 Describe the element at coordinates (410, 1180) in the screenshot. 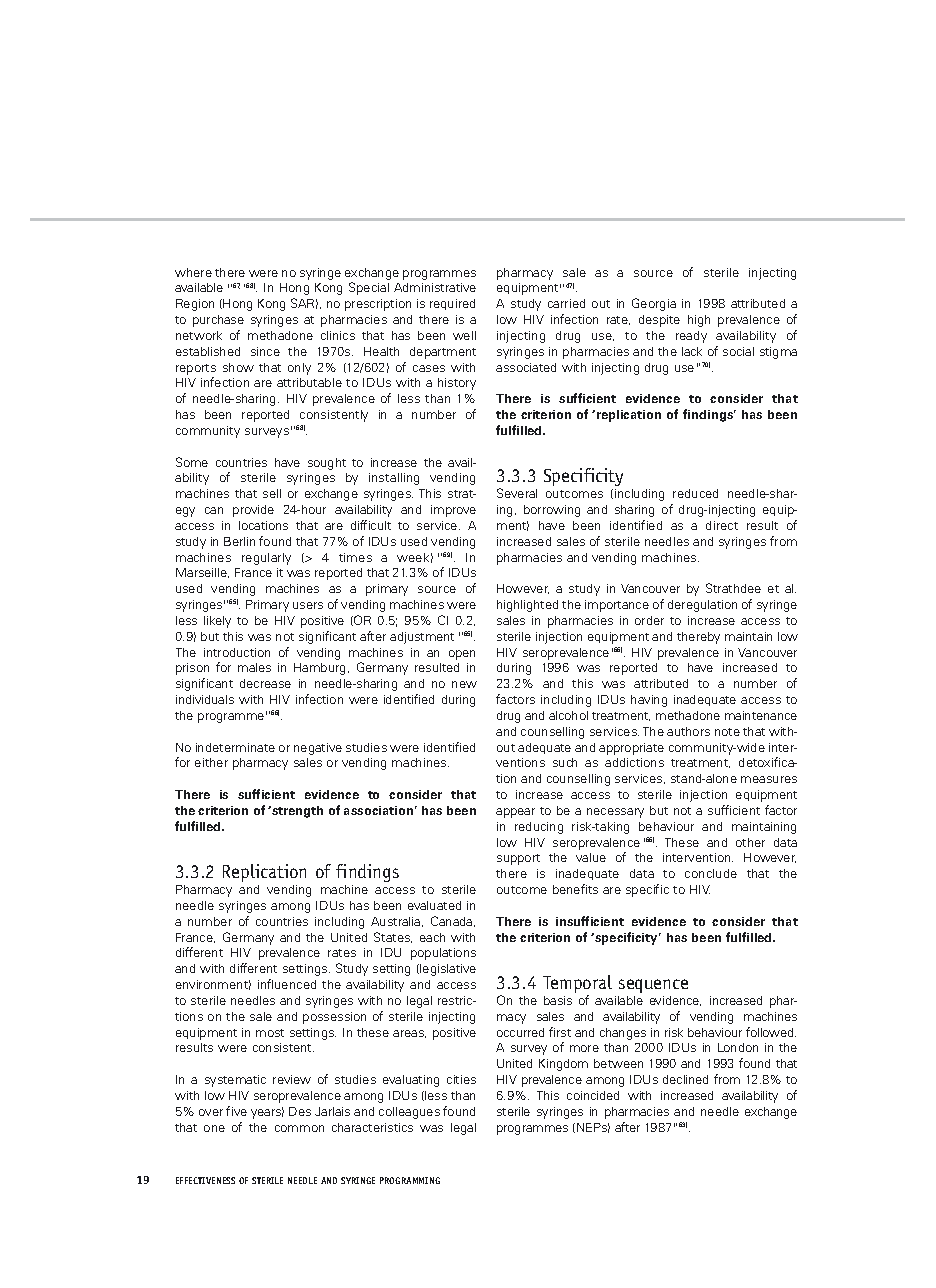

I see `PROGRAMMING` at that location.
